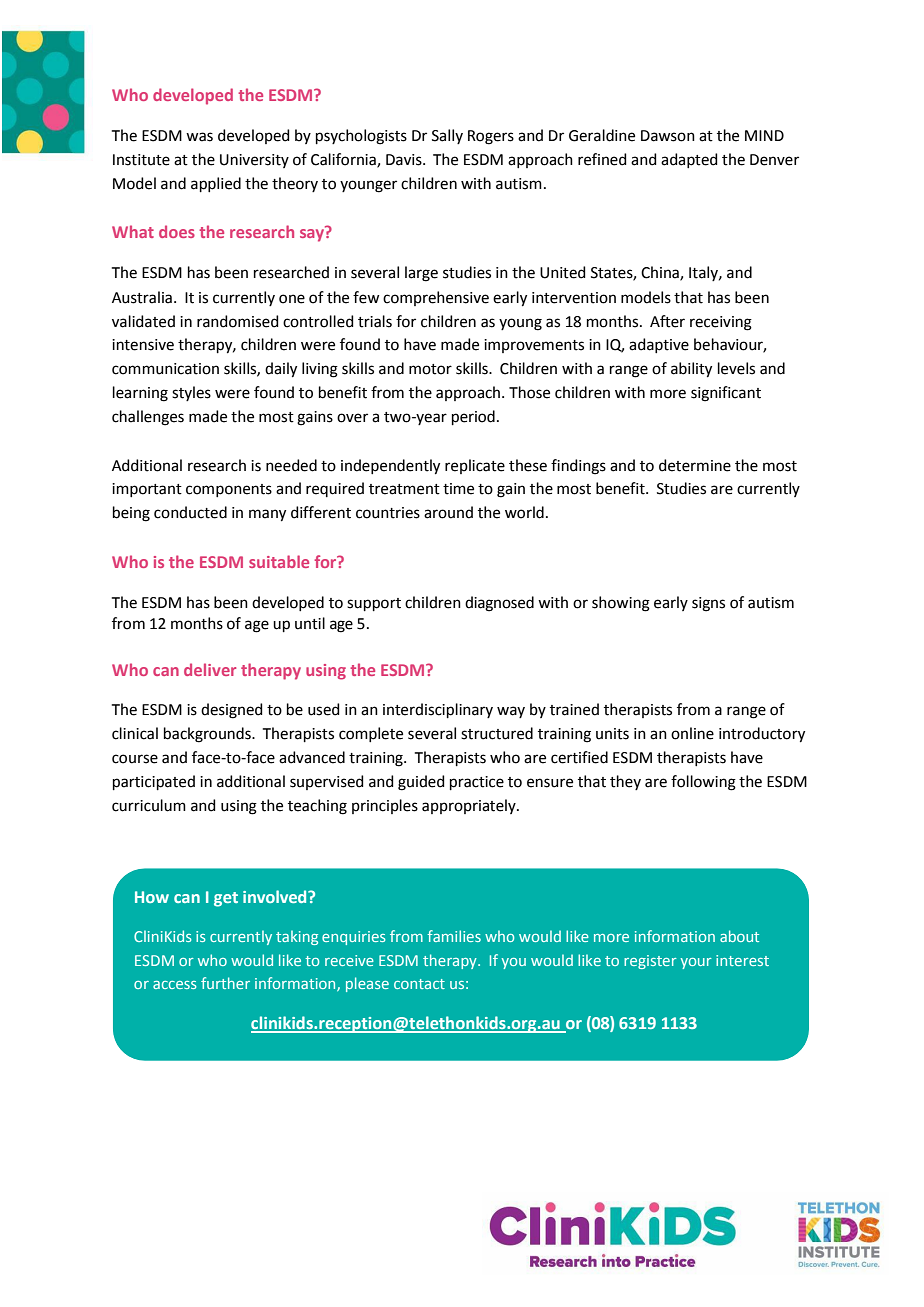  I want to click on signs, so click(708, 604).
